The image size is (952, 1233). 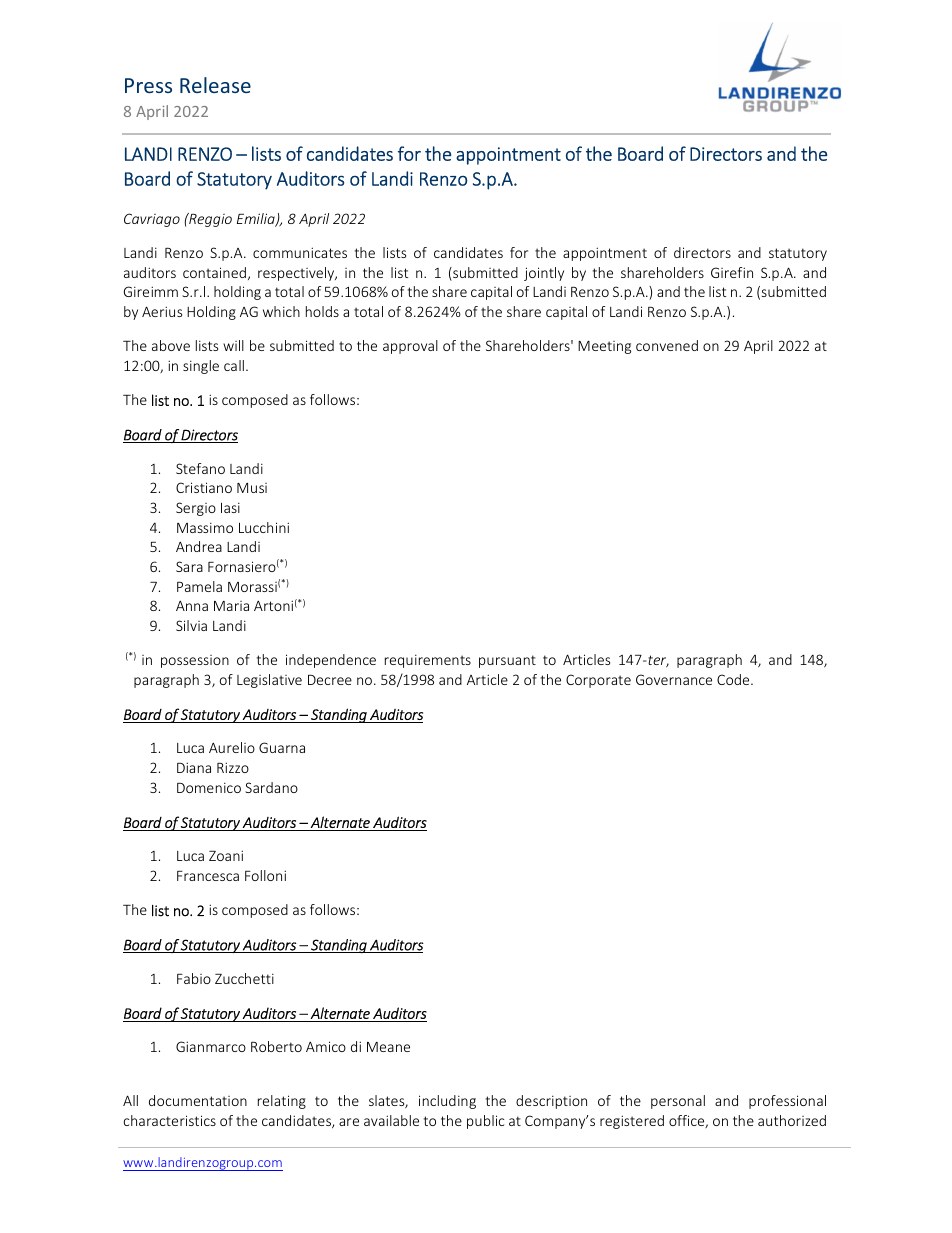 I want to click on documentation, so click(x=198, y=1100).
